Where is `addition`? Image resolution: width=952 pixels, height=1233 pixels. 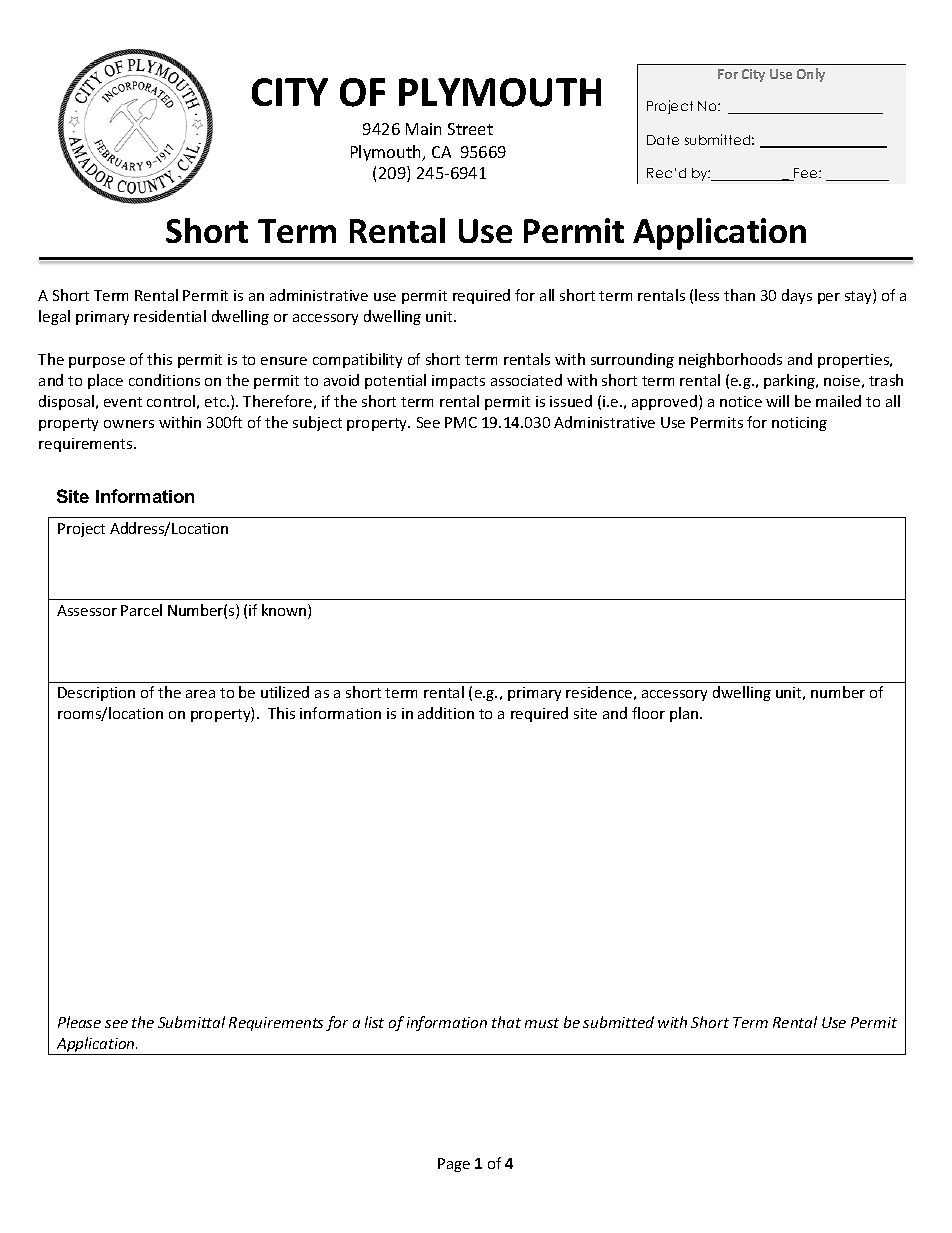
addition is located at coordinates (446, 713).
